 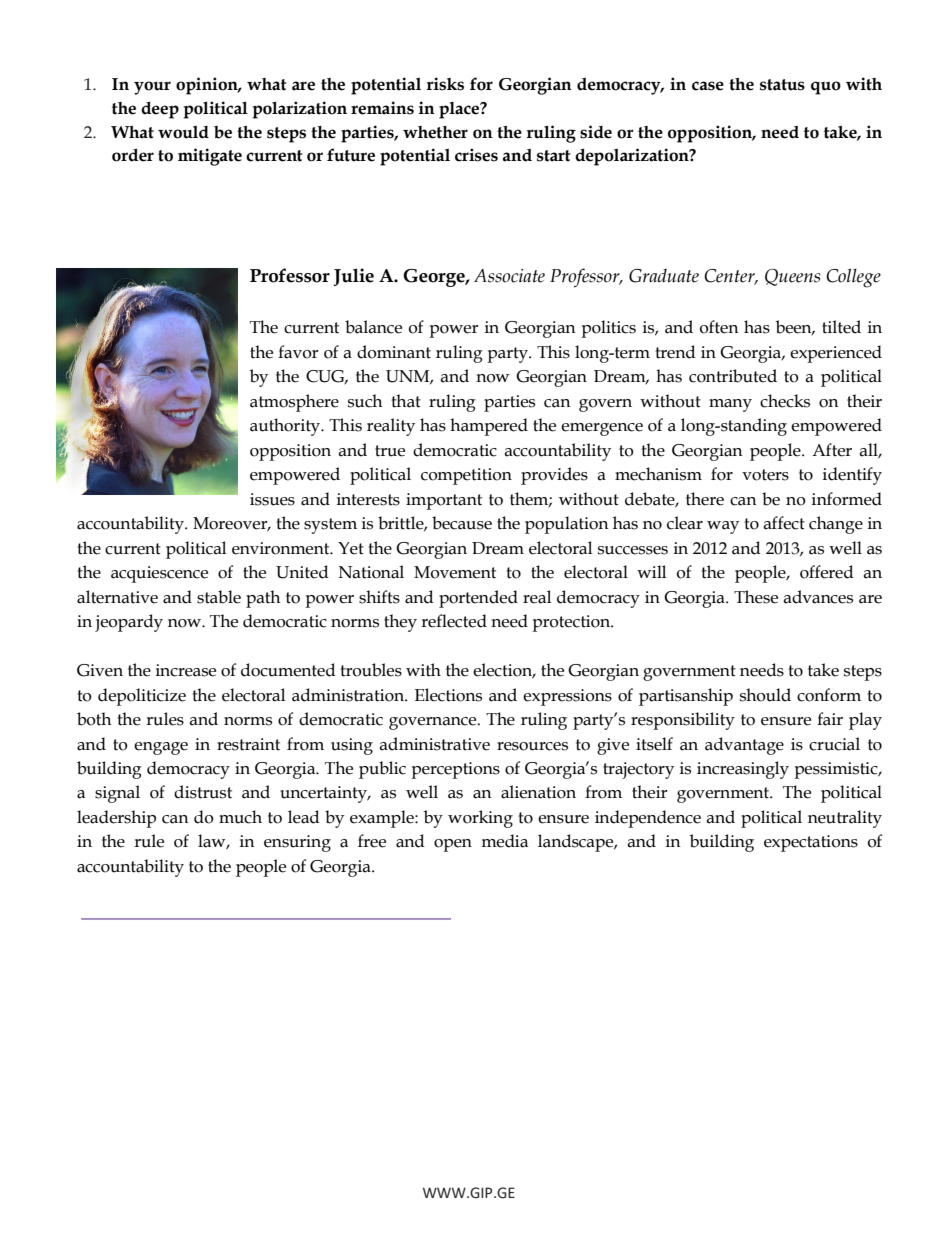 I want to click on Julie, so click(x=354, y=277).
